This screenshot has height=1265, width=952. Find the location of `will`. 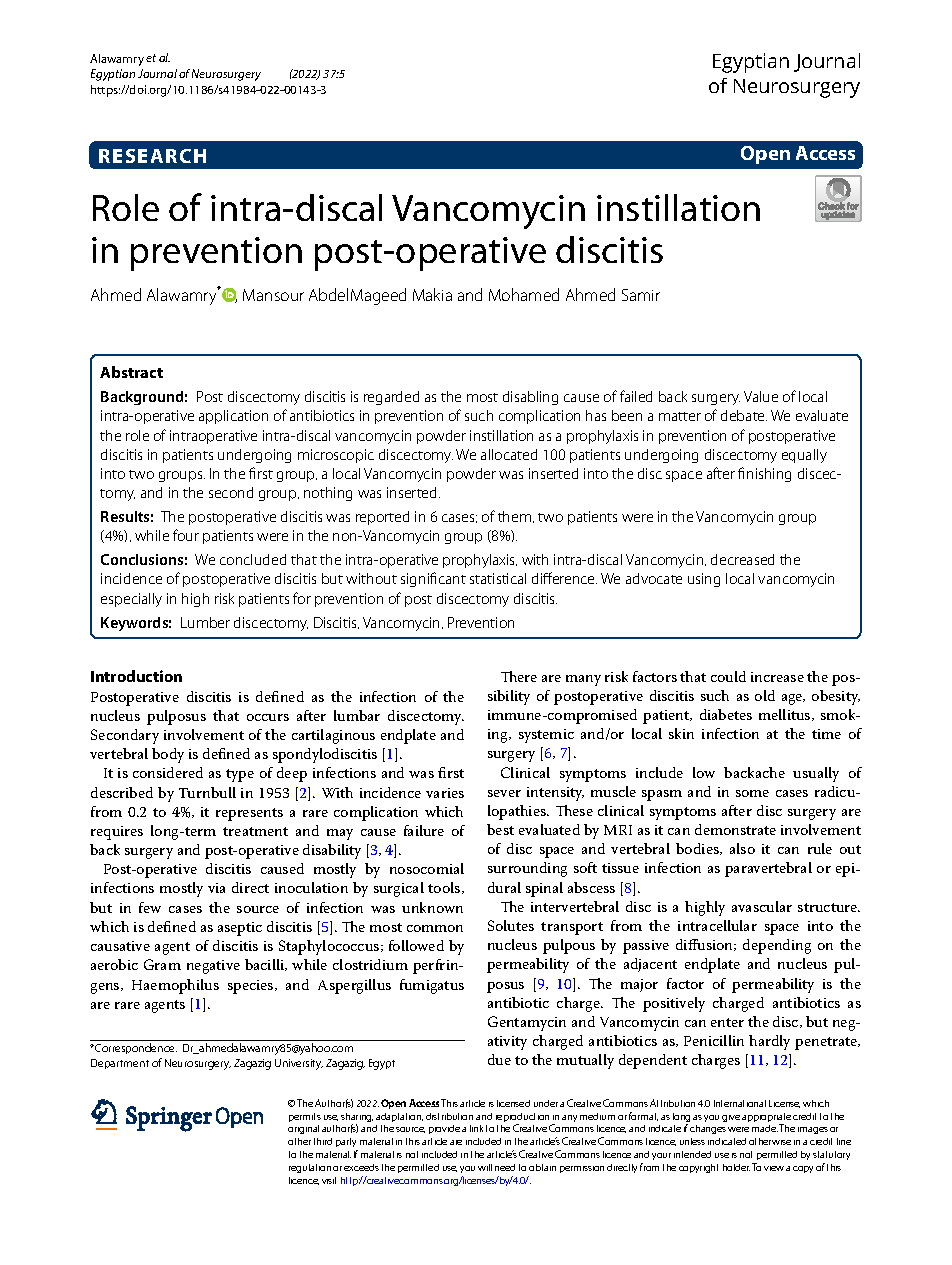

will is located at coordinates (485, 1167).
